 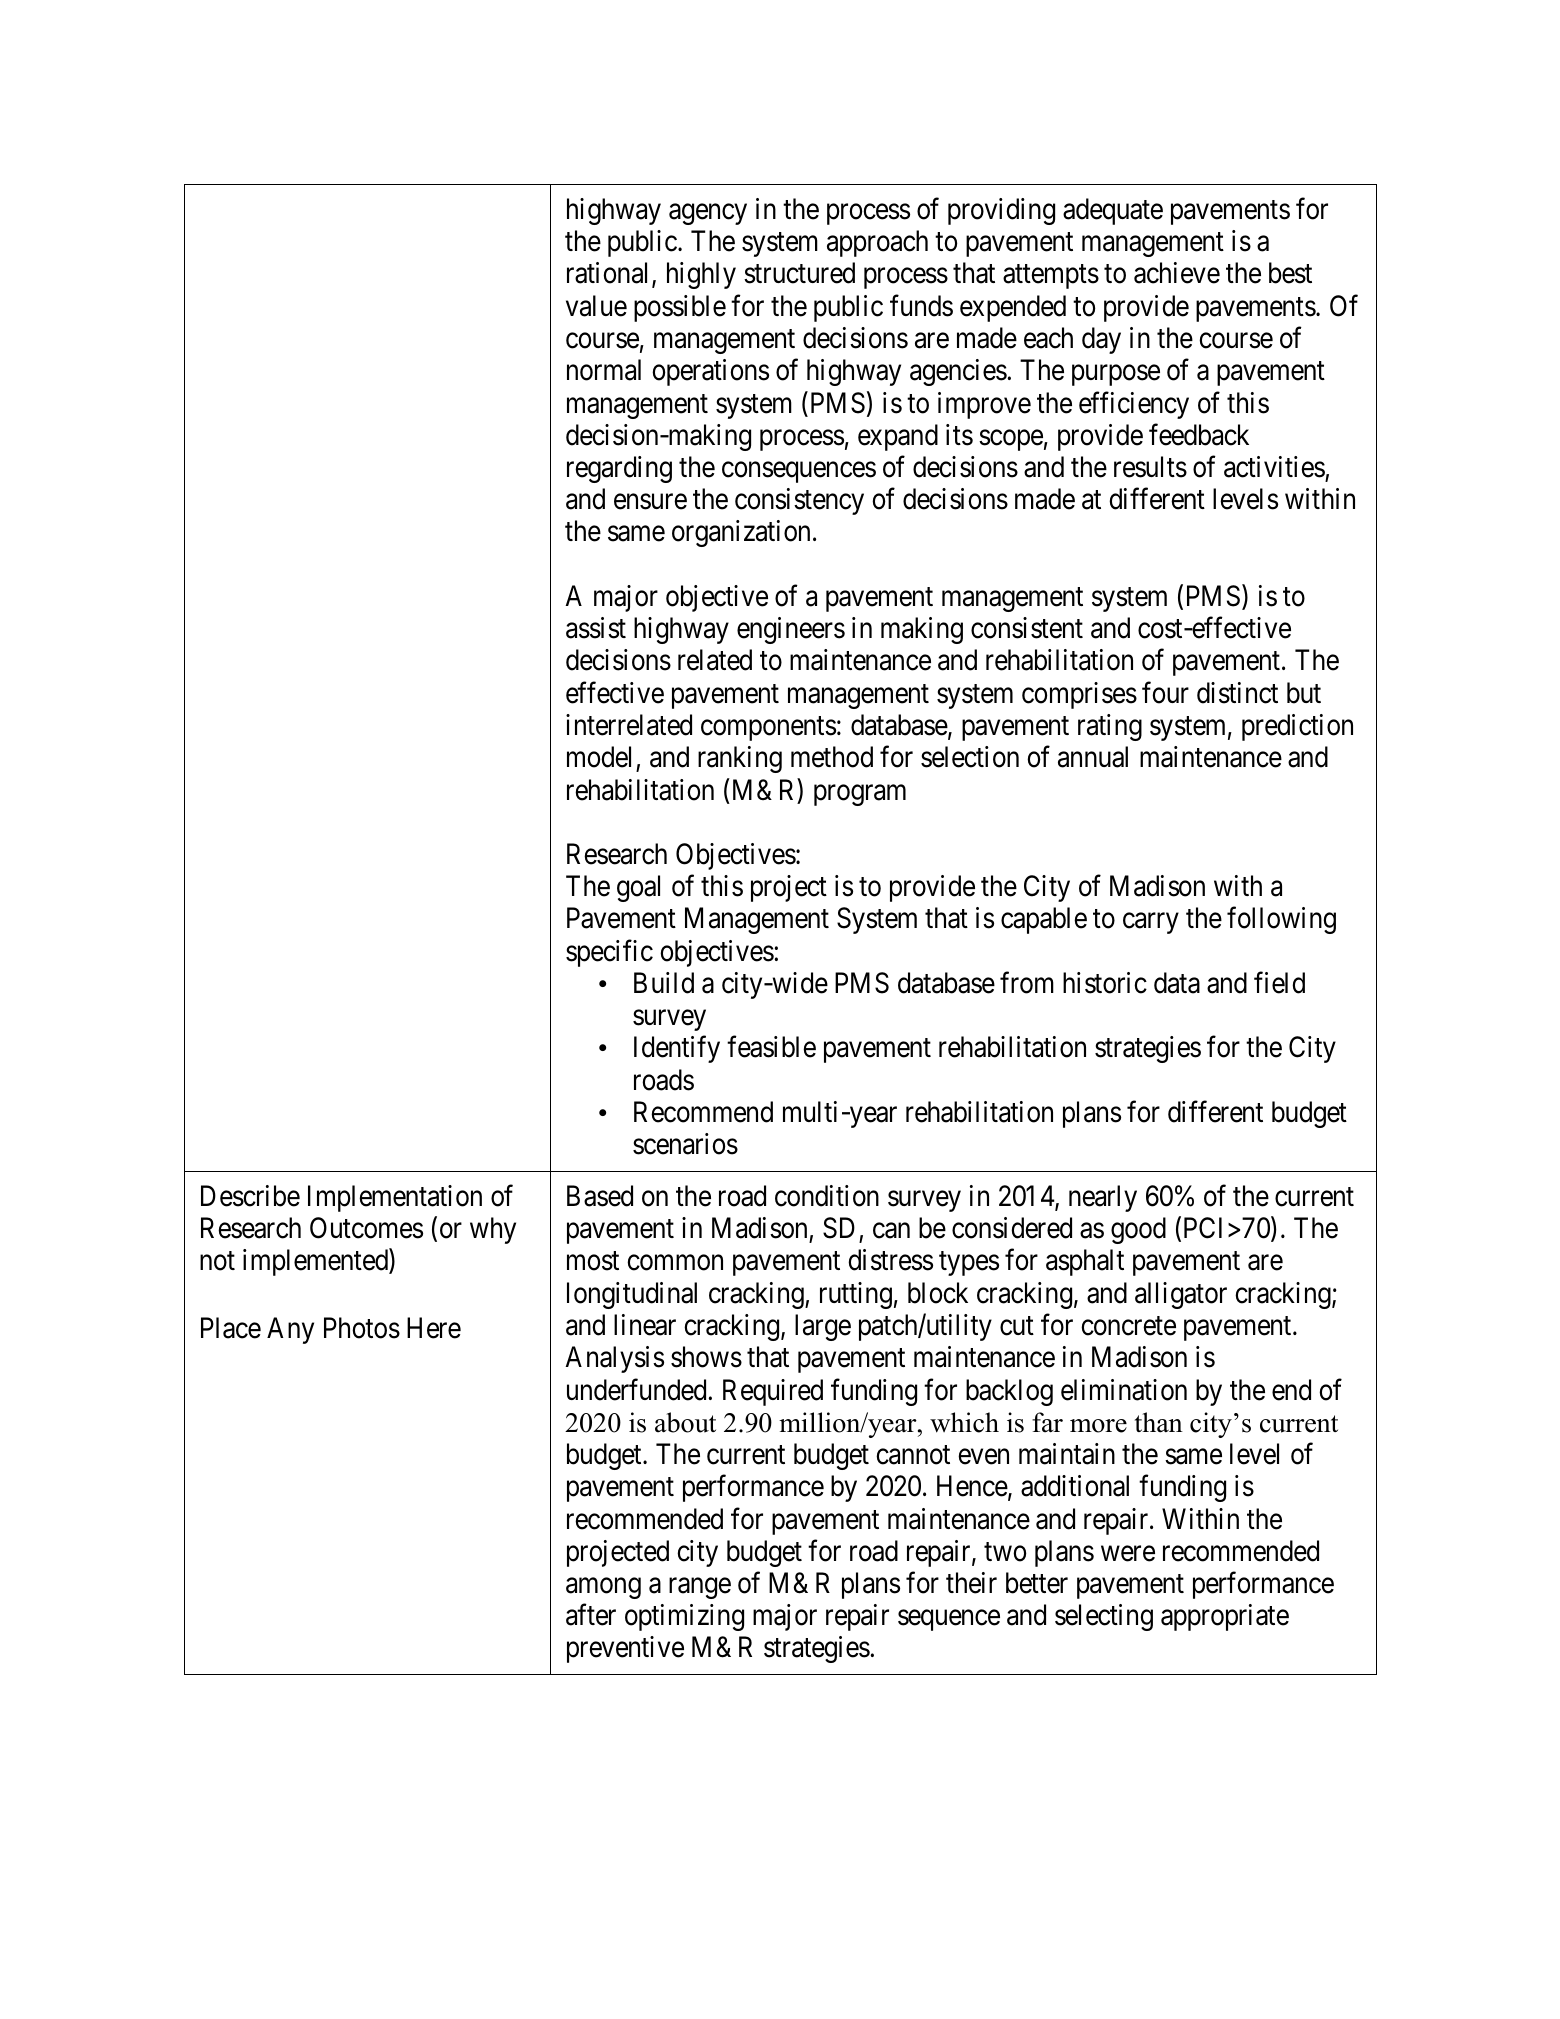 I want to click on carry, so click(x=1151, y=923).
